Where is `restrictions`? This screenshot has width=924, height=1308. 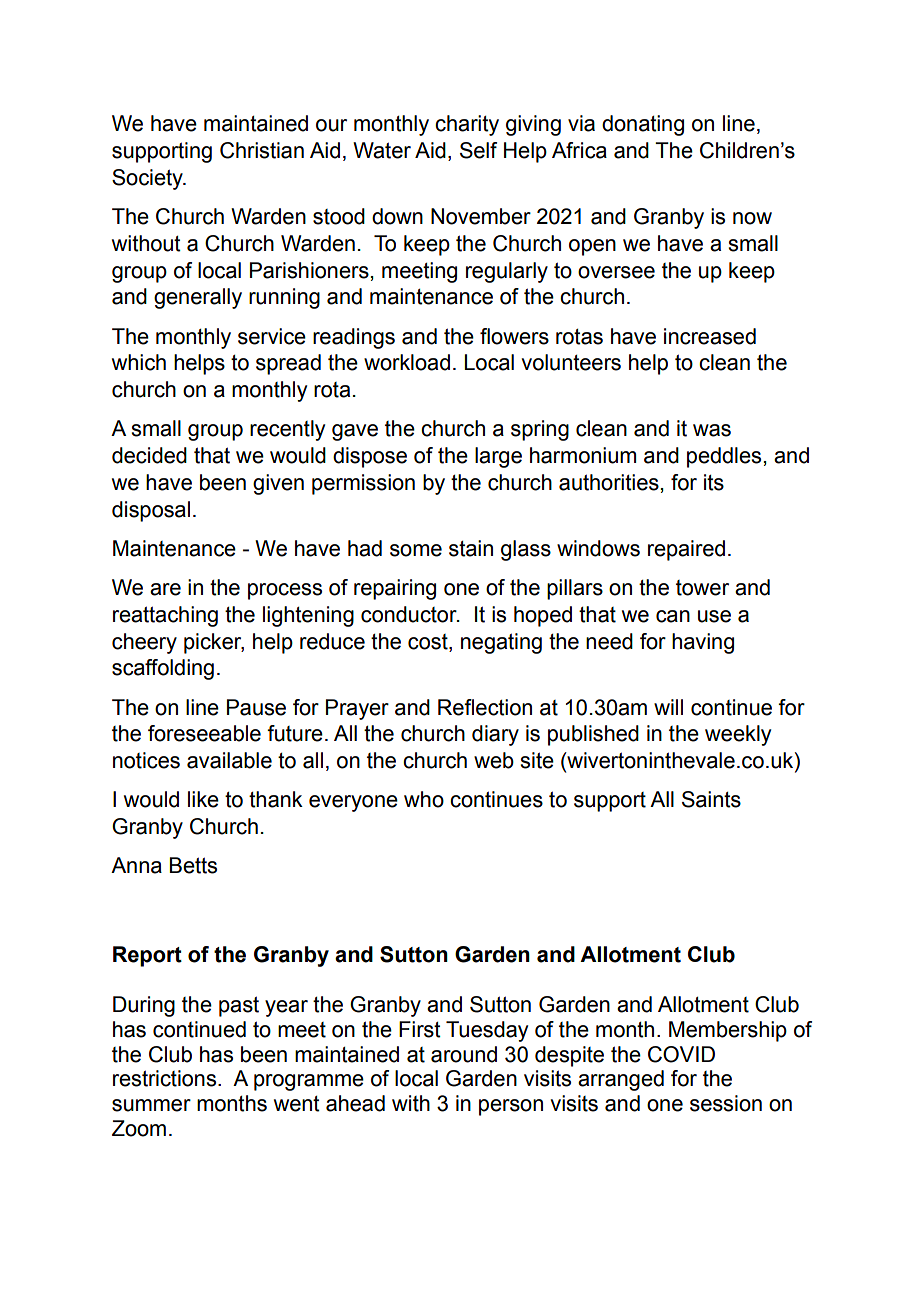 restrictions is located at coordinates (166, 1078).
